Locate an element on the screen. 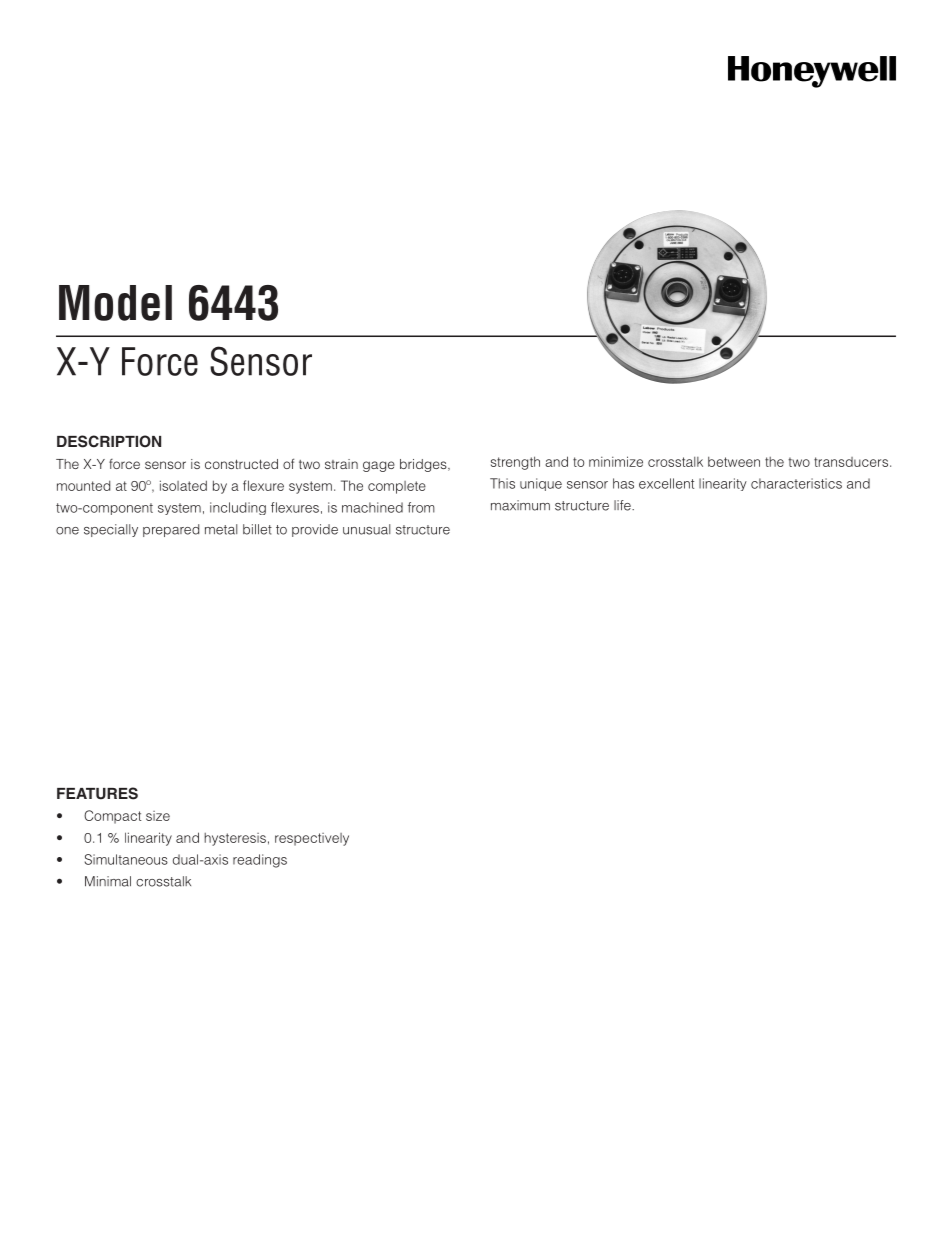 The height and width of the screenshot is (1233, 952). FEATURES is located at coordinates (97, 793).
